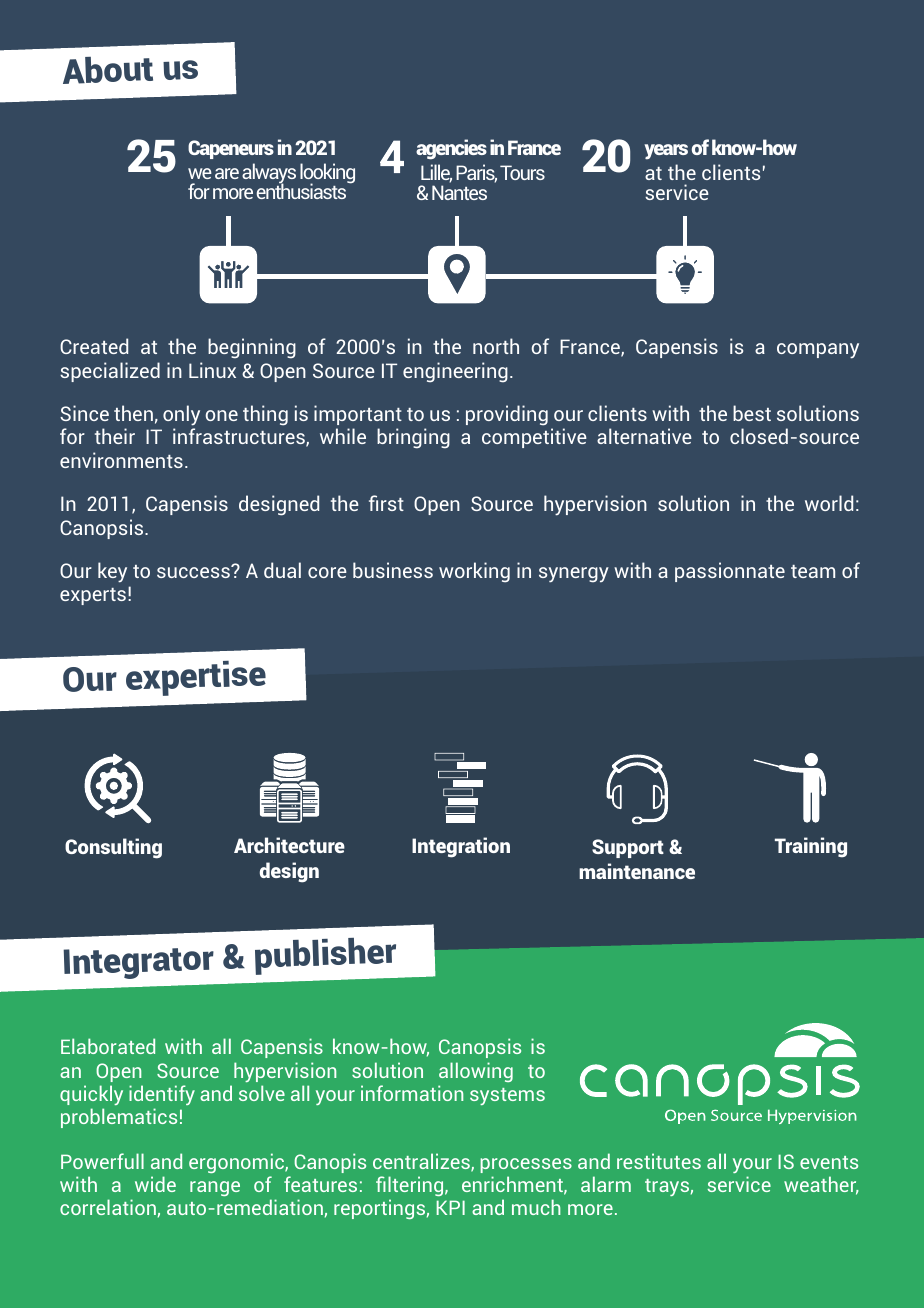 This screenshot has height=1308, width=924. I want to click on working, so click(474, 572).
